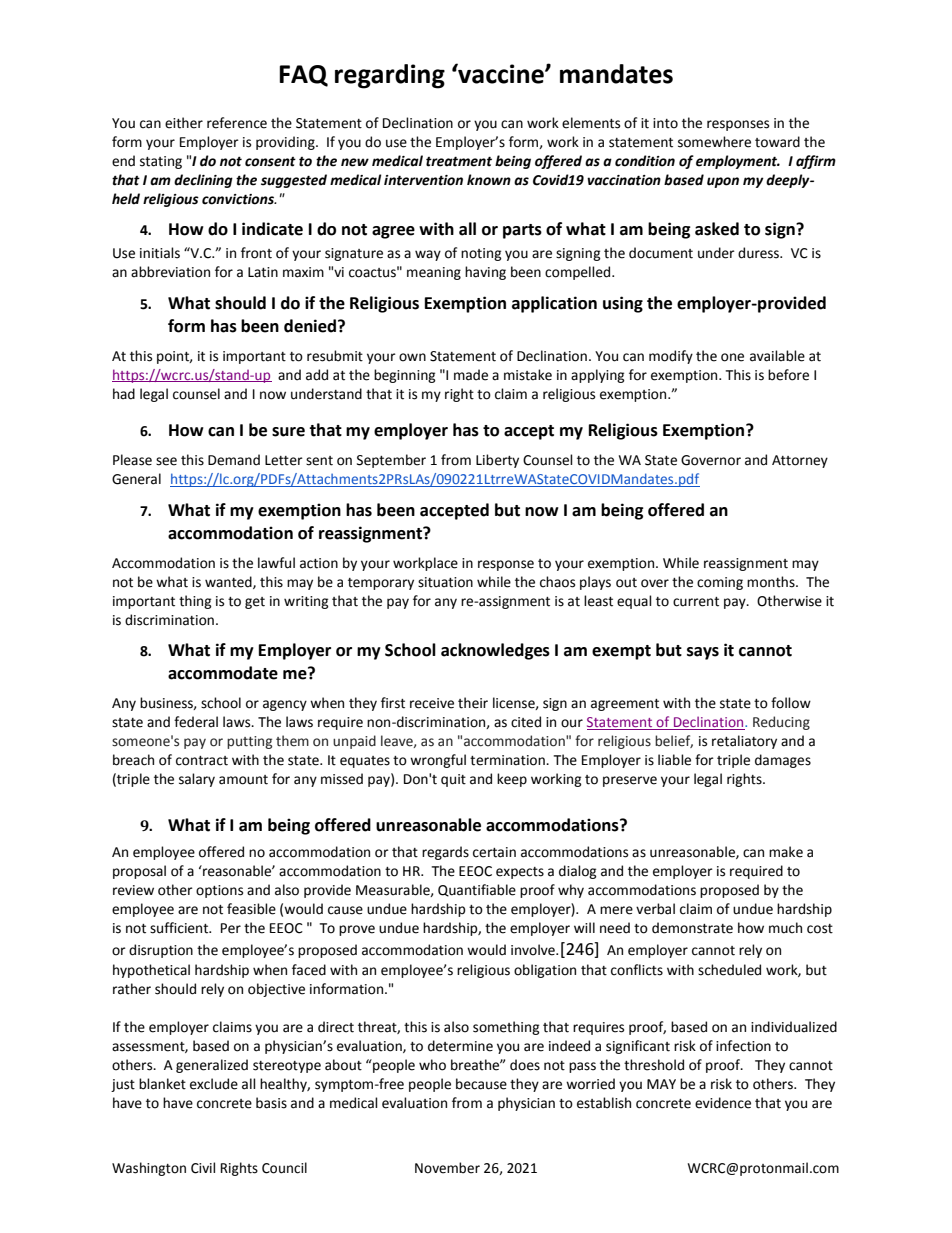 This page has height=1233, width=952. Describe the element at coordinates (800, 461) in the page. I see `Attorney` at that location.
